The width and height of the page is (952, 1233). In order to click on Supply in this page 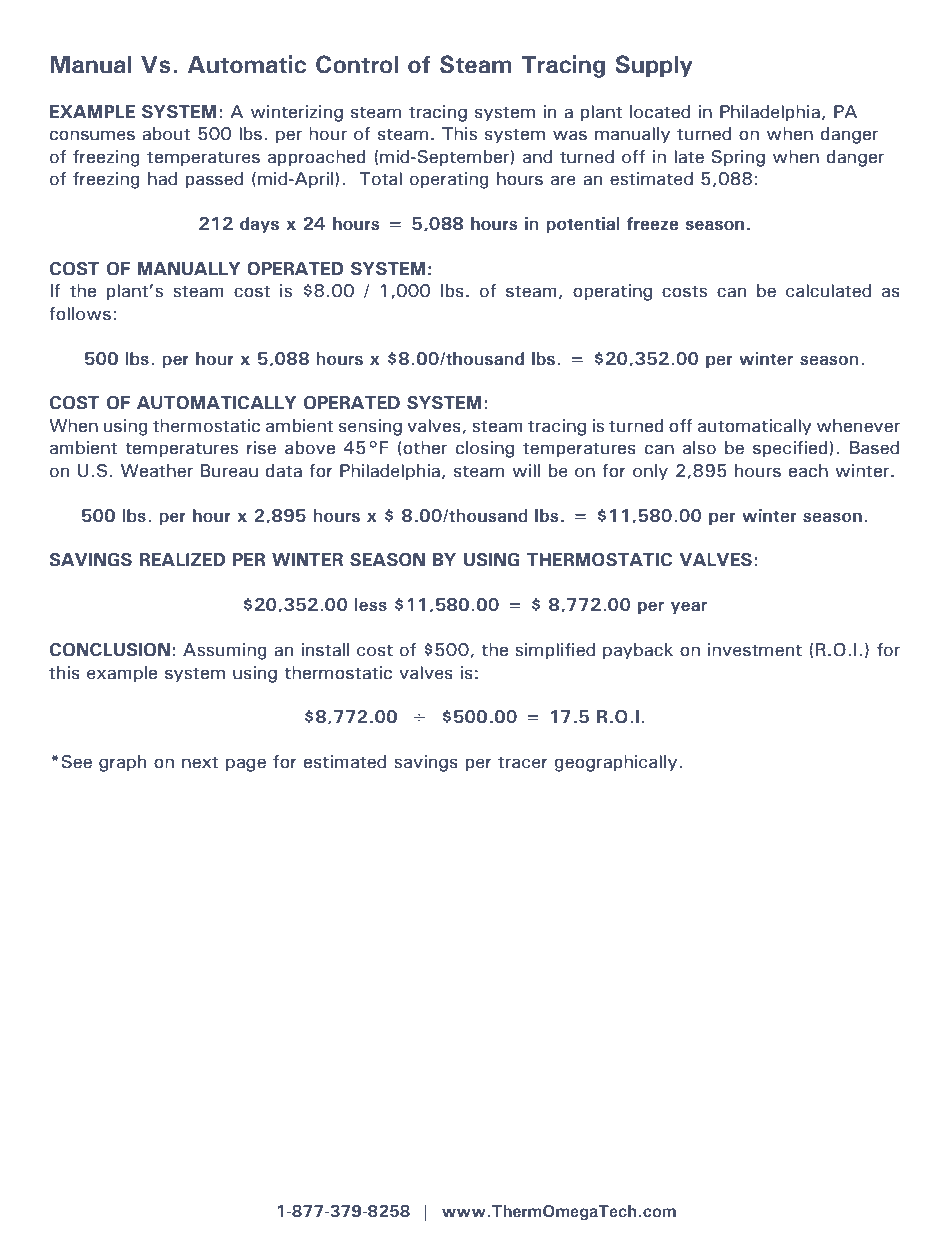, I will do `click(654, 66)`.
